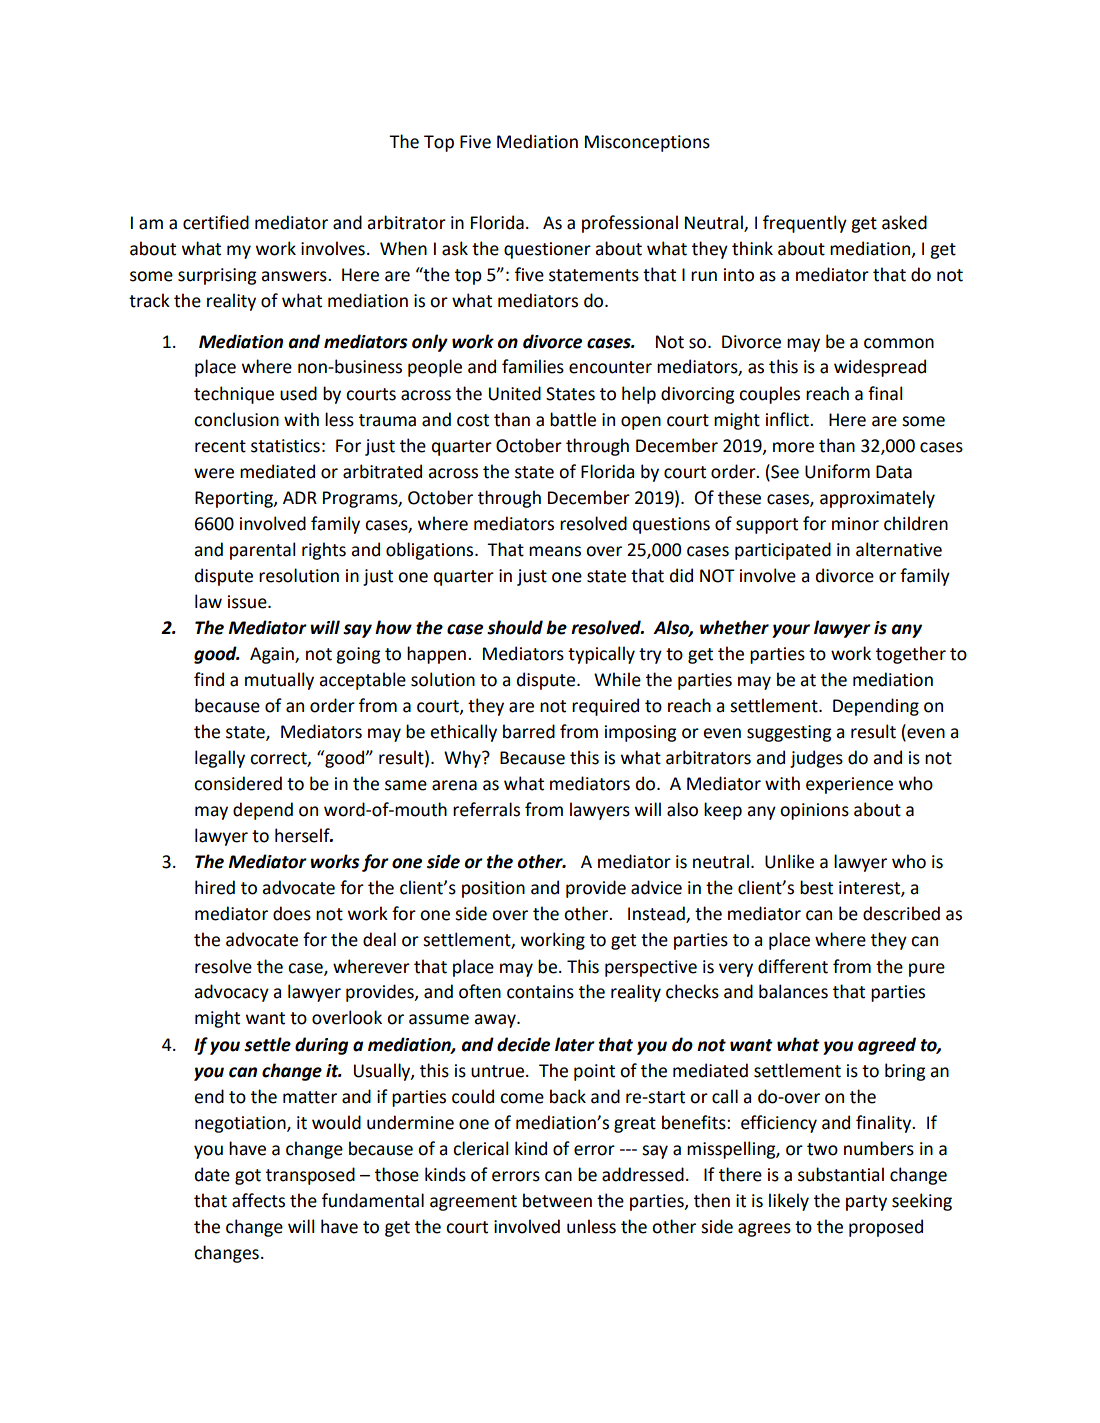 The width and height of the document is (1100, 1423). What do you see at coordinates (789, 733) in the document?
I see `suggesting` at bounding box center [789, 733].
